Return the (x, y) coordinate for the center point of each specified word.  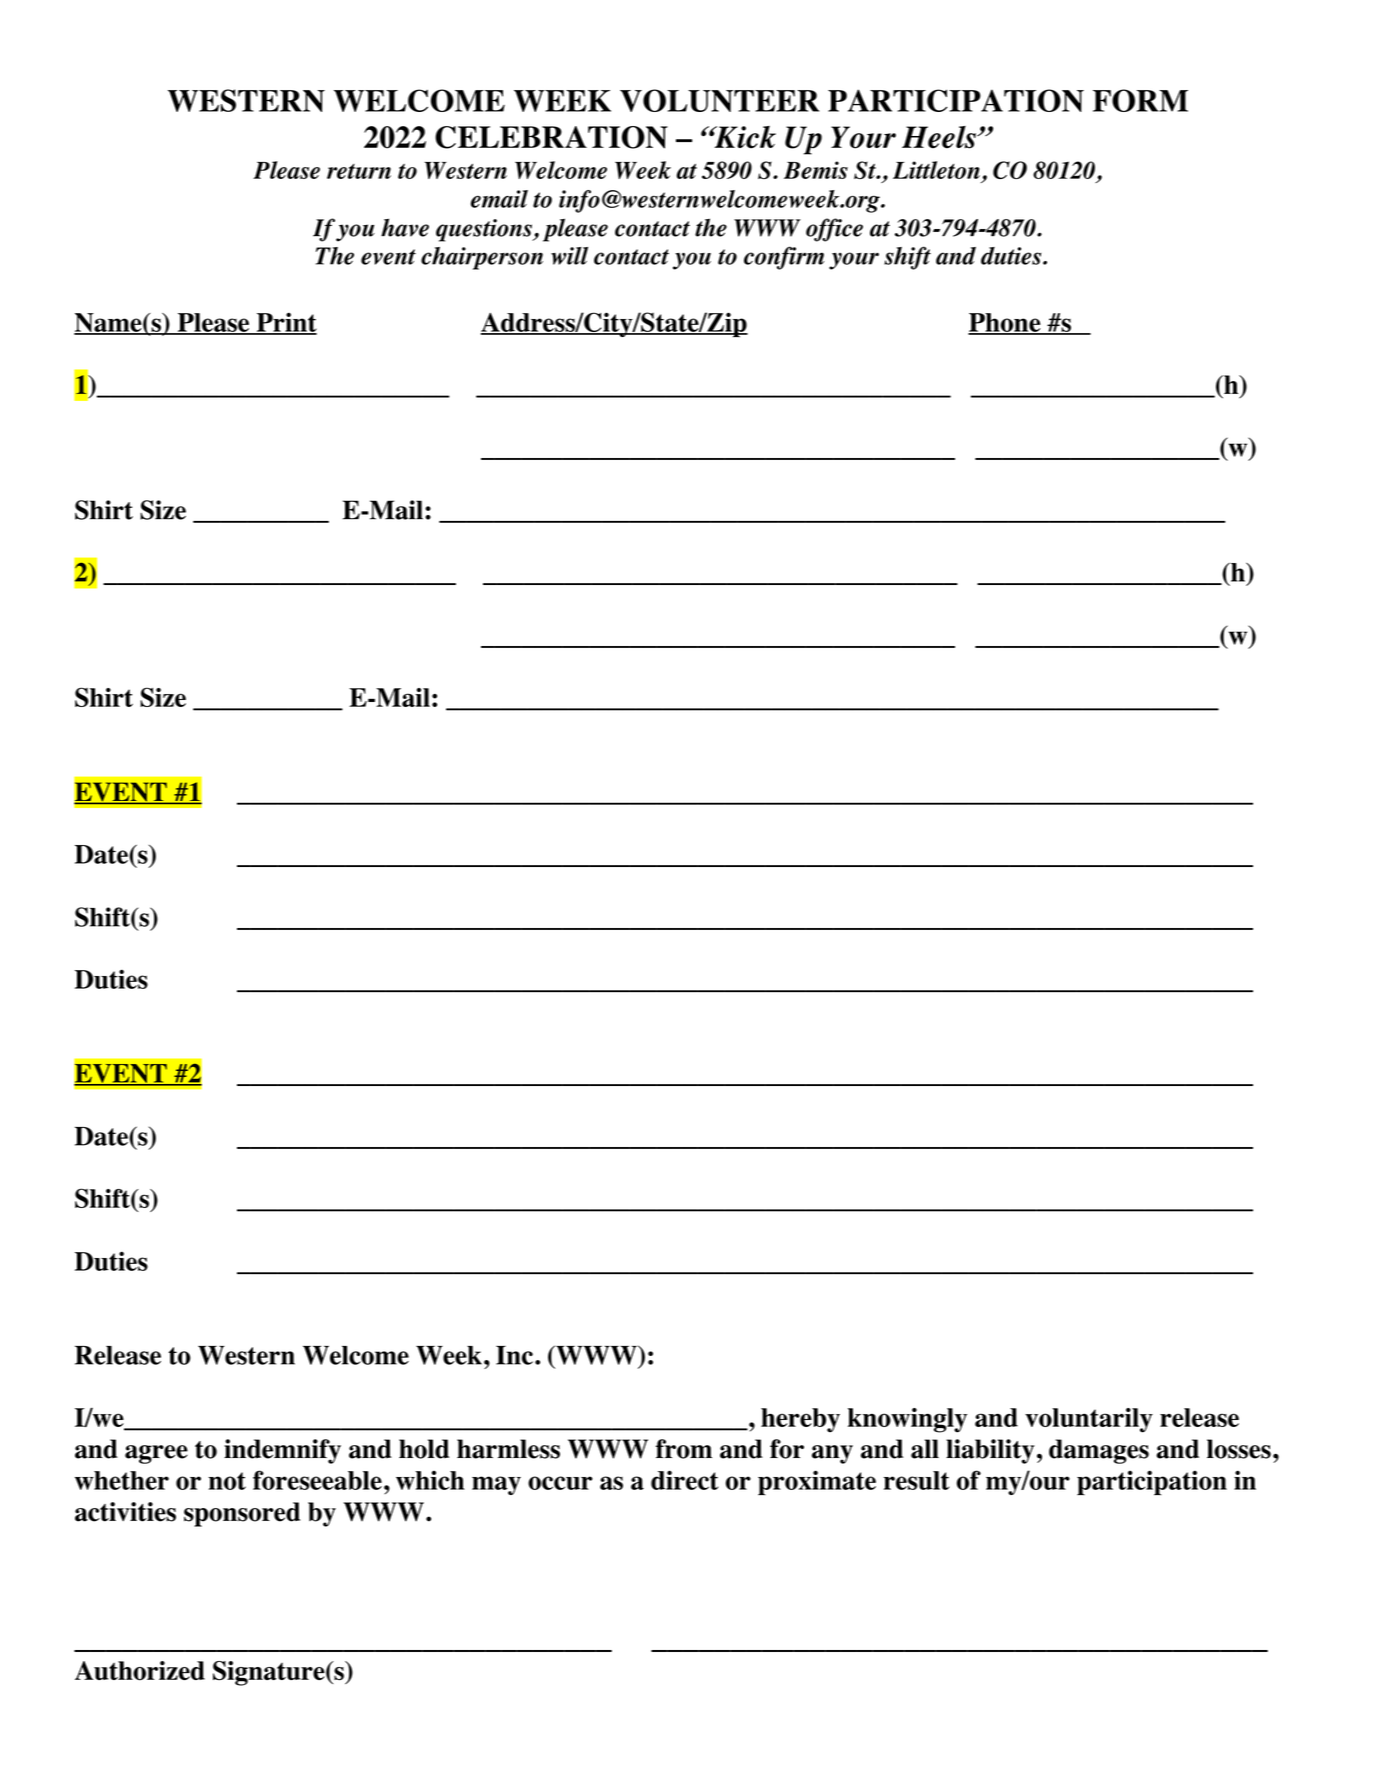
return (359, 171)
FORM (1140, 100)
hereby (800, 1420)
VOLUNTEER (719, 100)
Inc (514, 1355)
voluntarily (1089, 1420)
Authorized (140, 1671)
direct (684, 1480)
